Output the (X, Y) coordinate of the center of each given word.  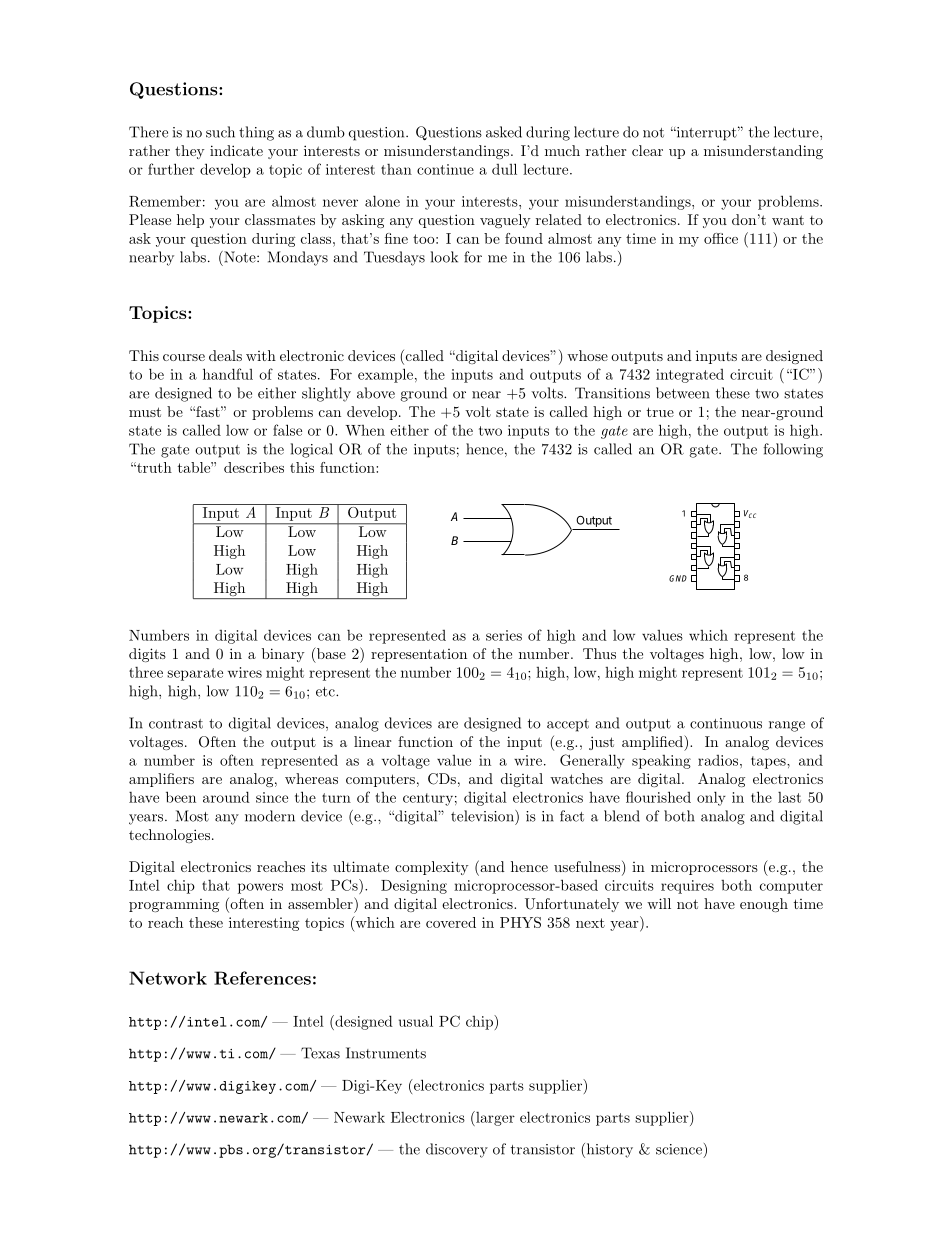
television (483, 816)
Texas (320, 1053)
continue (445, 169)
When (365, 430)
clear (647, 150)
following (793, 450)
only (711, 798)
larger (494, 1118)
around (226, 797)
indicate (236, 150)
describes (254, 467)
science (679, 1149)
